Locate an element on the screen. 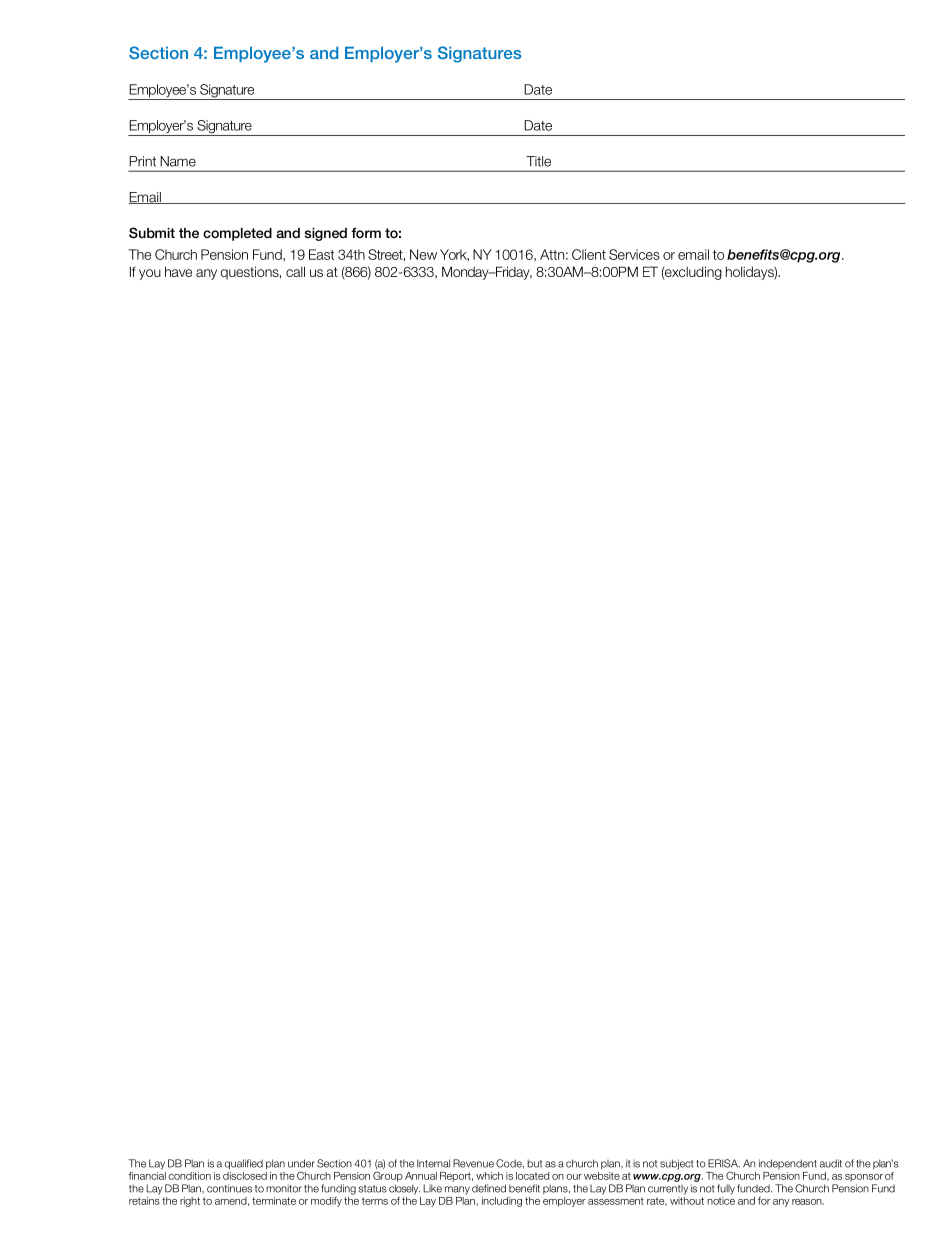  New is located at coordinates (423, 254).
